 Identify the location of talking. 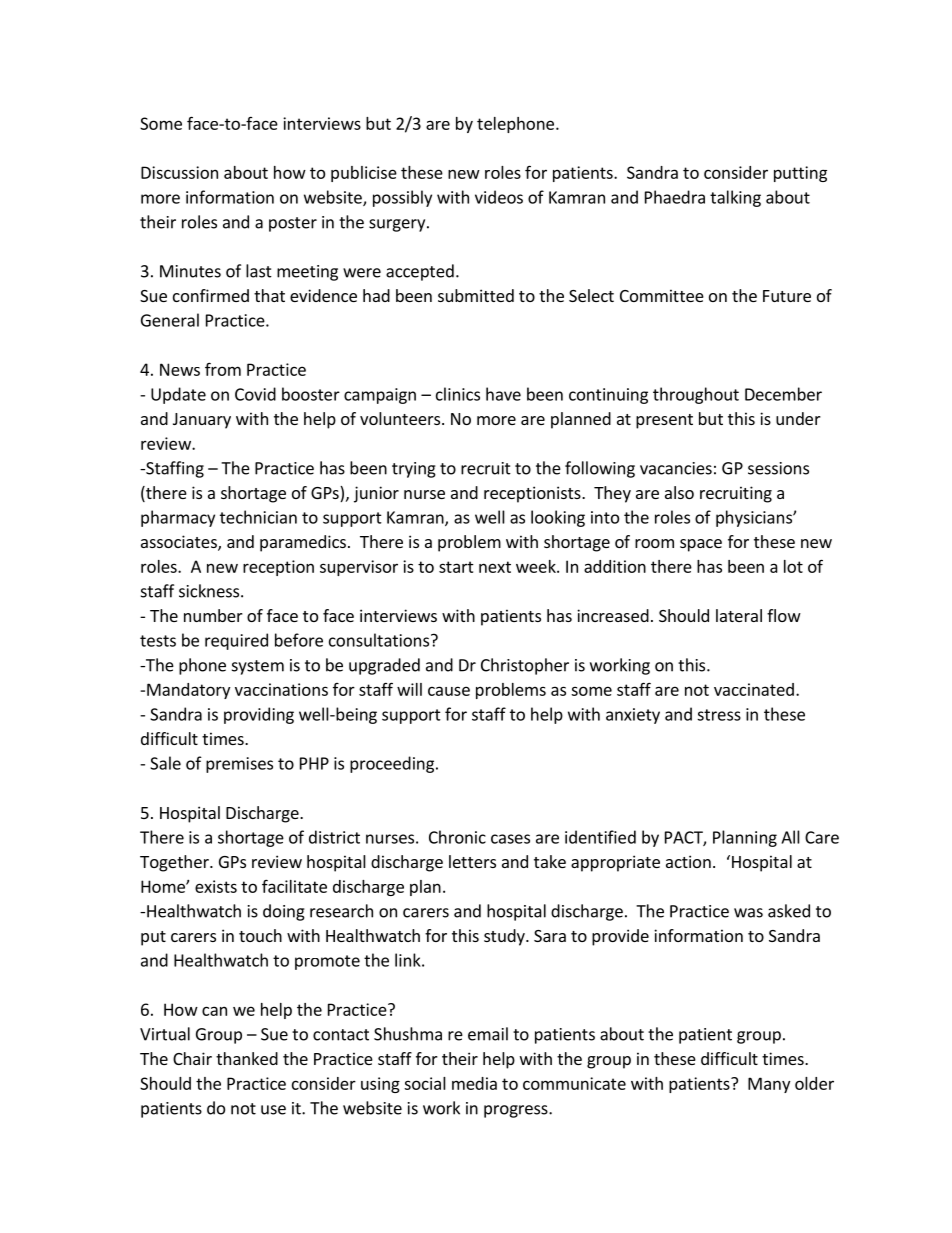
(735, 198).
